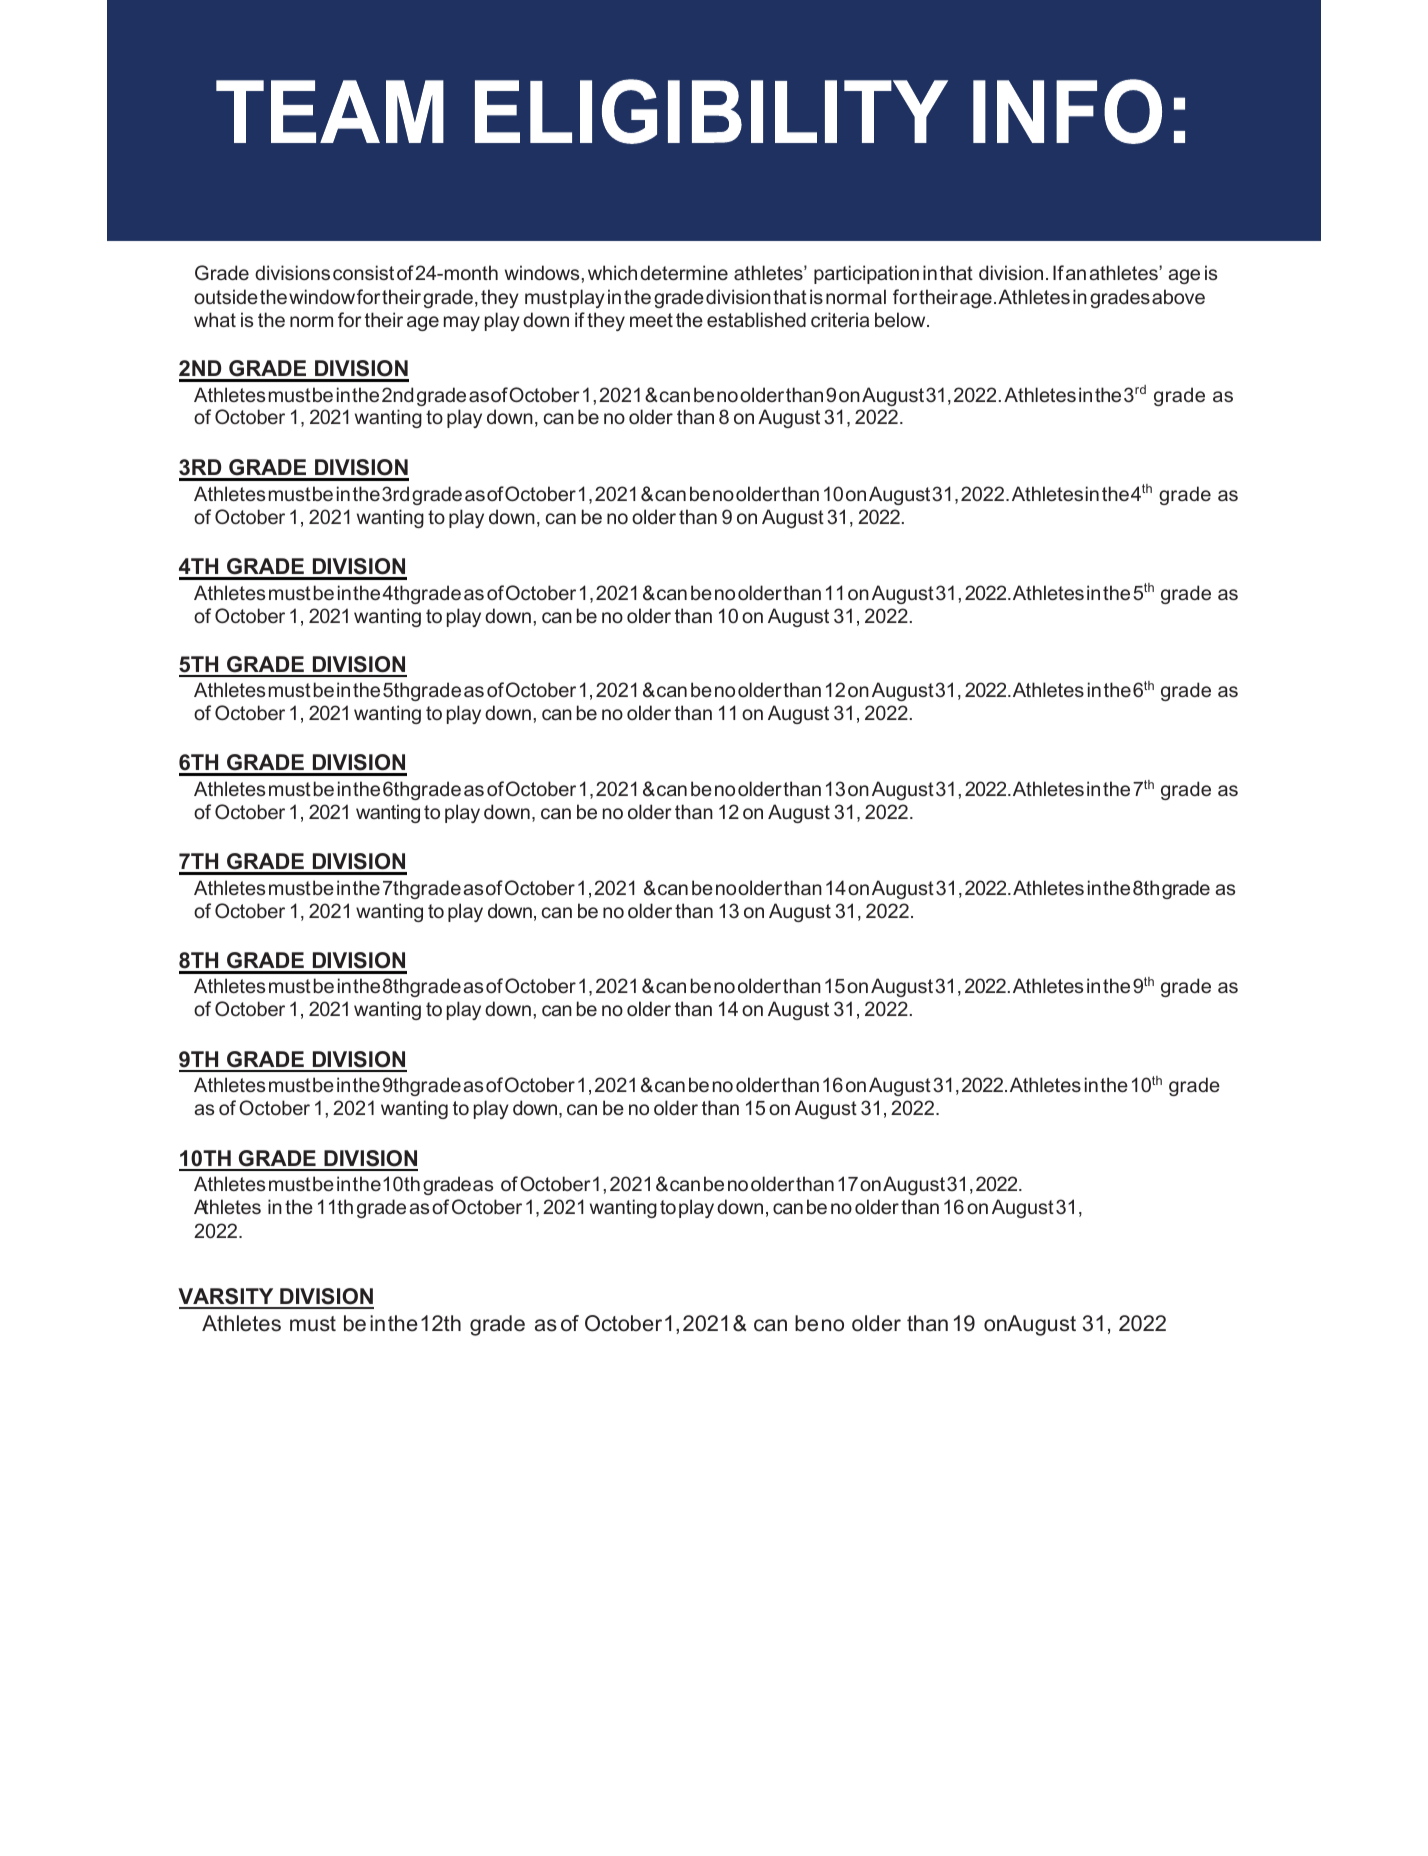 Image resolution: width=1428 pixels, height=1856 pixels. Describe the element at coordinates (901, 319) in the page. I see `below` at that location.
